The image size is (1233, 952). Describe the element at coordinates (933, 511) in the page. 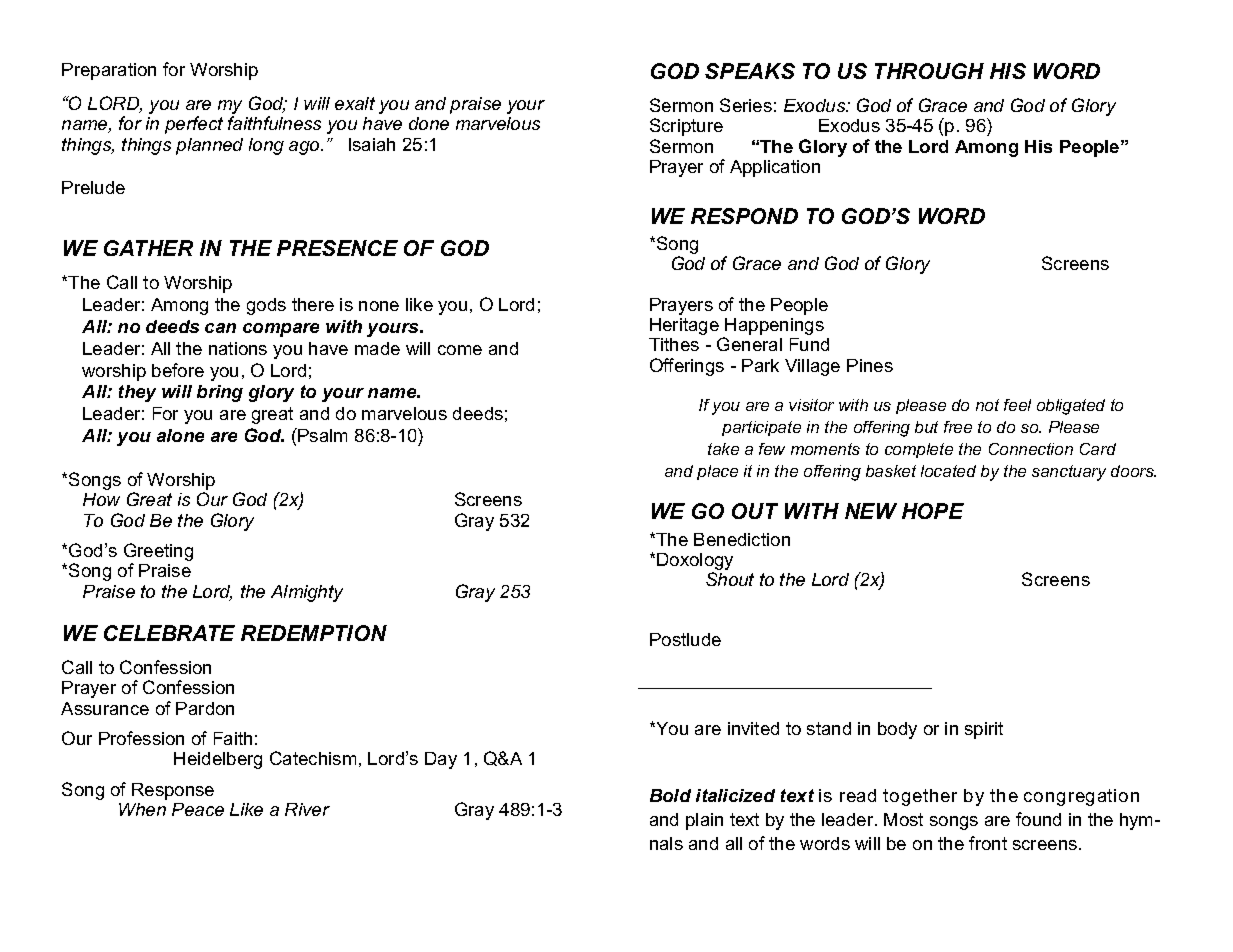

I see `HOPE` at that location.
